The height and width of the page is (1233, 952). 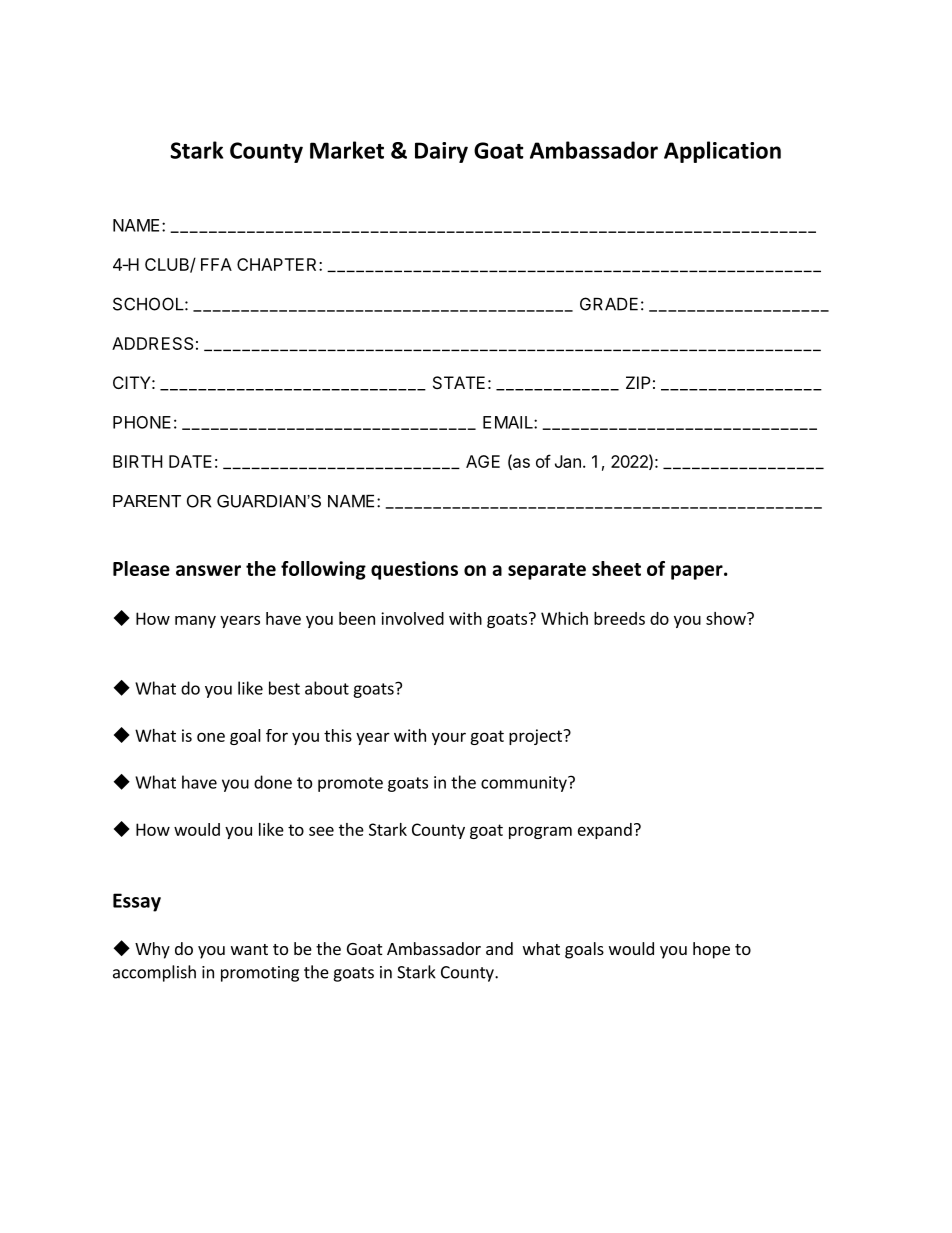 I want to click on sheet, so click(x=616, y=568).
